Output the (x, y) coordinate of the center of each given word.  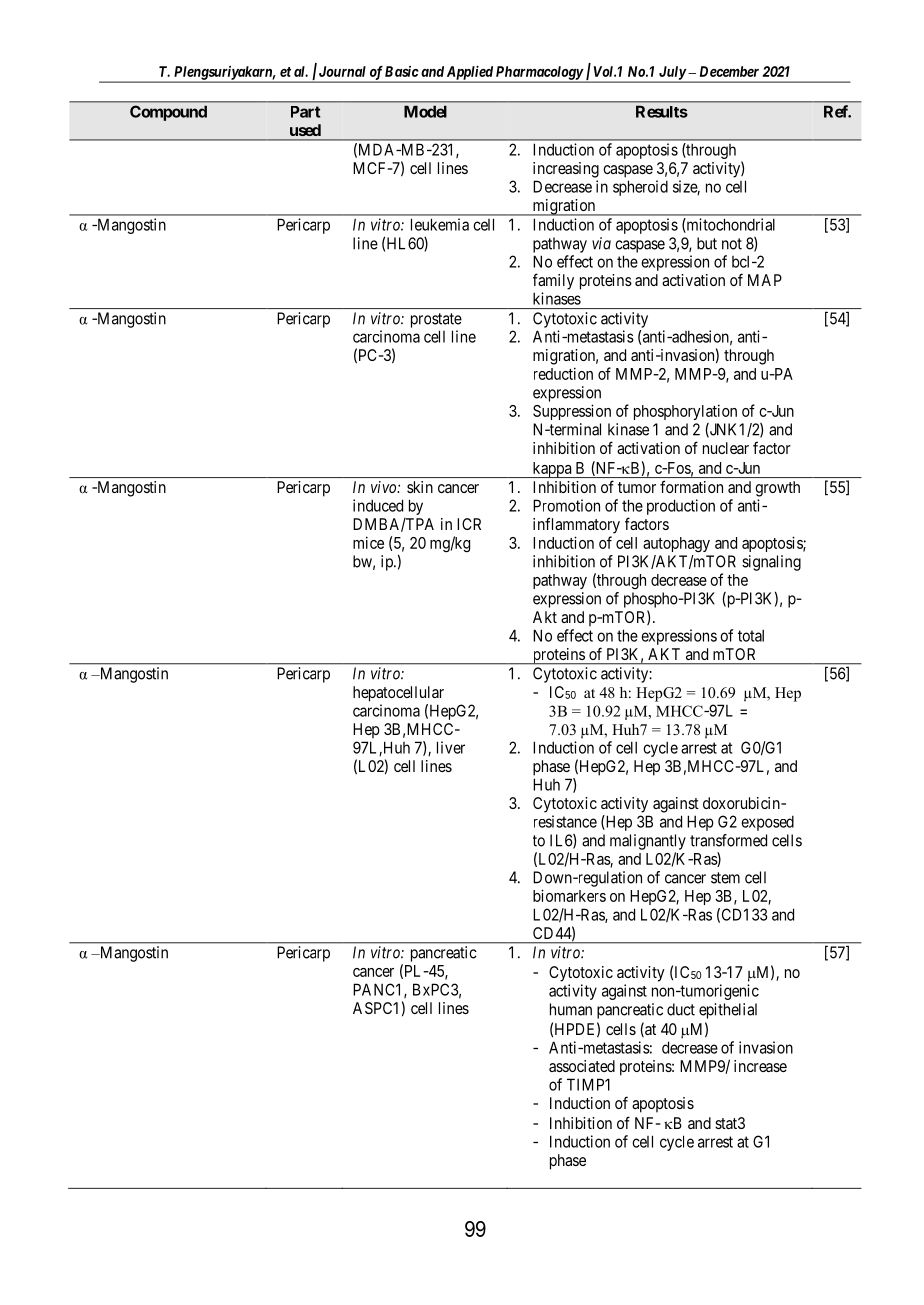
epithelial (728, 1011)
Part (305, 112)
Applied (469, 74)
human (571, 1009)
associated (582, 1066)
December (729, 71)
